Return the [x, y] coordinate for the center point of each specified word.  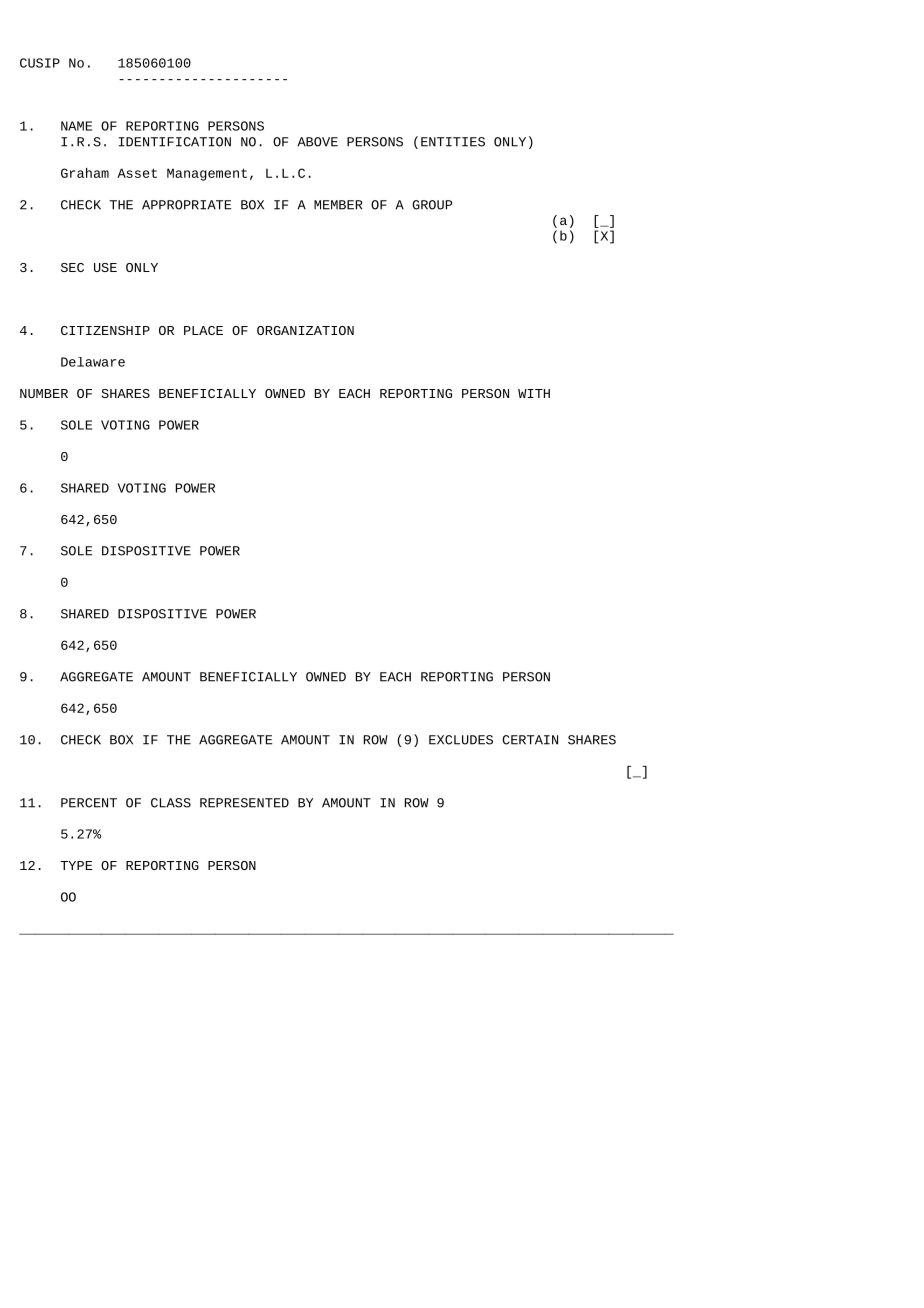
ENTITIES [453, 142]
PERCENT [89, 803]
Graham [85, 173]
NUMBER [44, 393]
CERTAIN [530, 740]
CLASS [171, 803]
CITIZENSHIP [105, 330]
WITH [534, 393]
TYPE [76, 865]
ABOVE [317, 142]
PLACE [203, 330]
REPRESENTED [244, 803]
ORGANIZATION [305, 330]
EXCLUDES [461, 740]
